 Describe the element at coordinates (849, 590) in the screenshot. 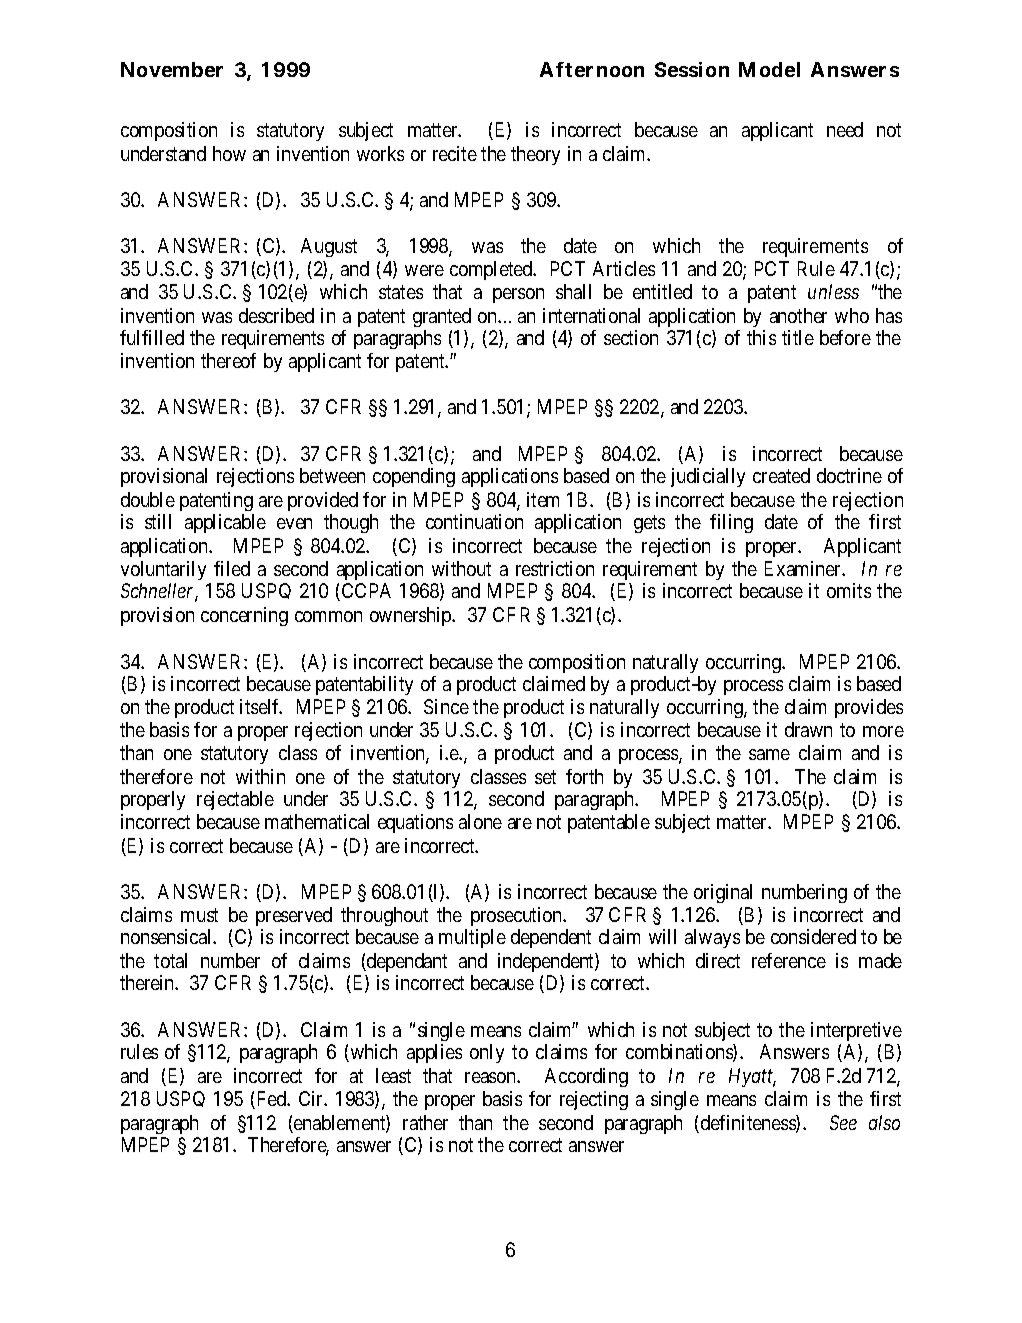

I see `omits` at that location.
